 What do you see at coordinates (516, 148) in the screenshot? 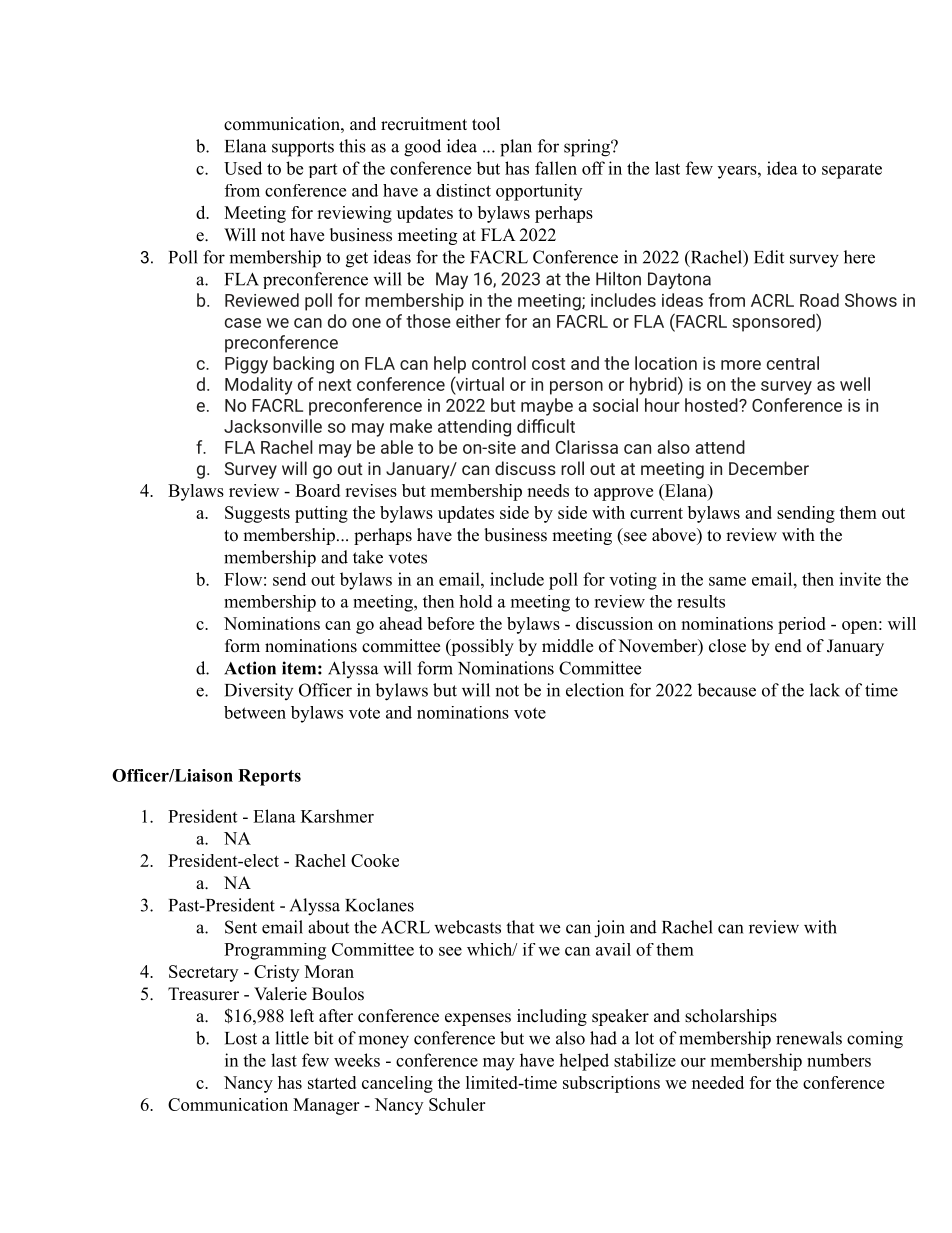
I see `plan` at bounding box center [516, 148].
